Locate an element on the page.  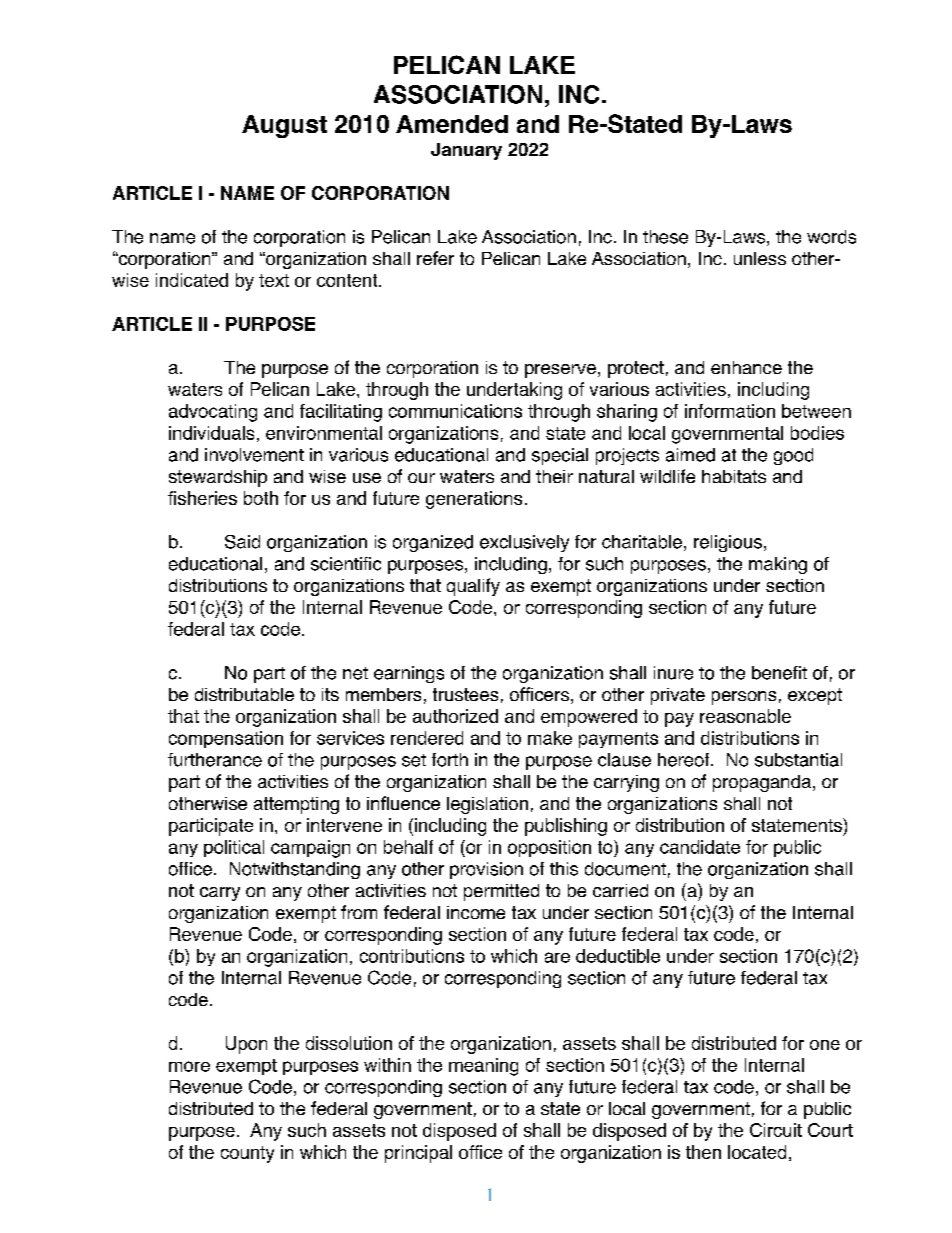
meaning is located at coordinates (483, 1067).
